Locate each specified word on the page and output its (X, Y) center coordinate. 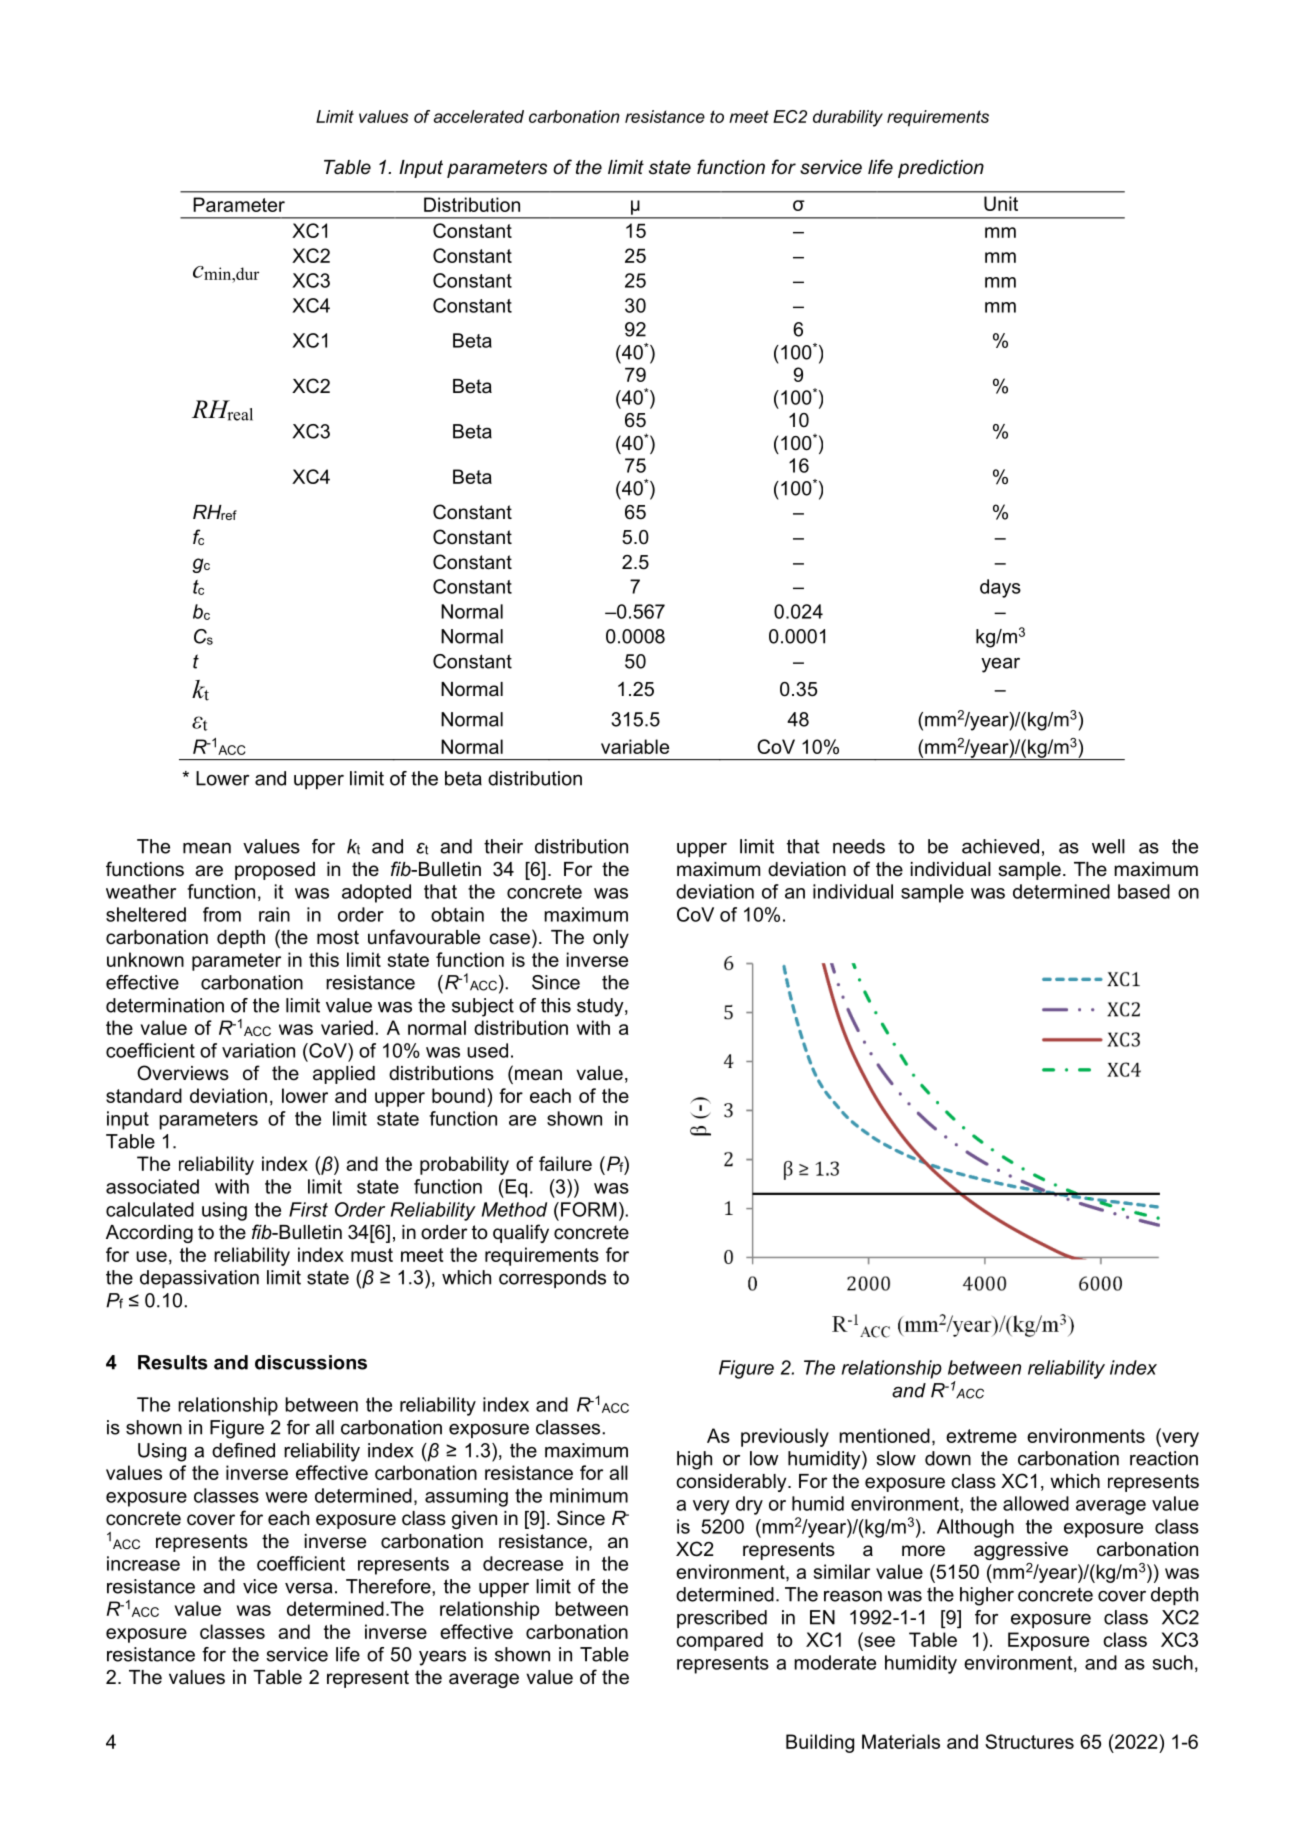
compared (719, 1641)
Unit (1001, 203)
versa (308, 1588)
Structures (1029, 1741)
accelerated (479, 116)
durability (848, 118)
